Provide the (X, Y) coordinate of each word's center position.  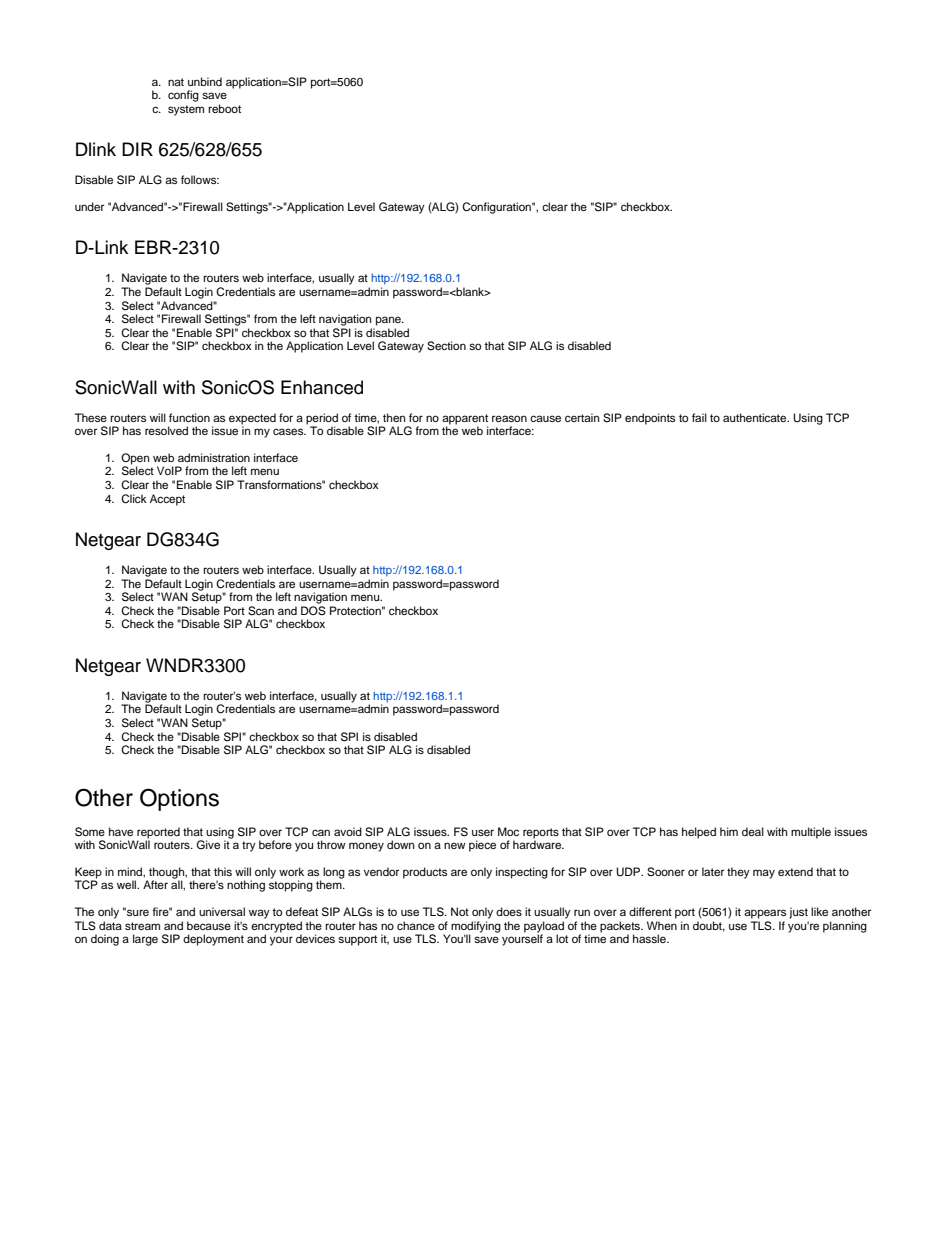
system (186, 110)
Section (446, 346)
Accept (167, 500)
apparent (465, 420)
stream (142, 926)
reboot (224, 108)
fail (699, 417)
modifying (475, 928)
